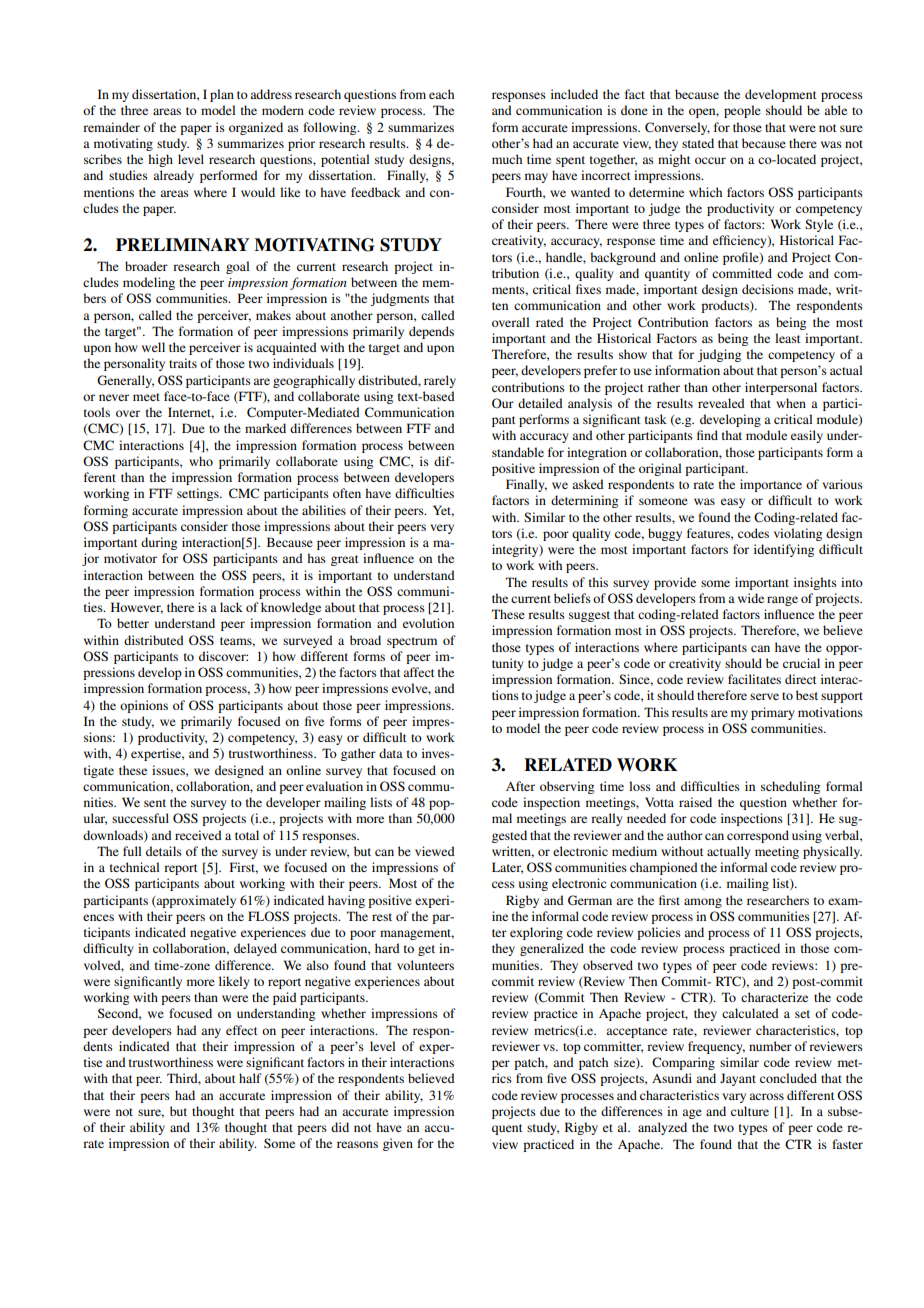  What do you see at coordinates (441, 94) in the screenshot?
I see `each` at bounding box center [441, 94].
